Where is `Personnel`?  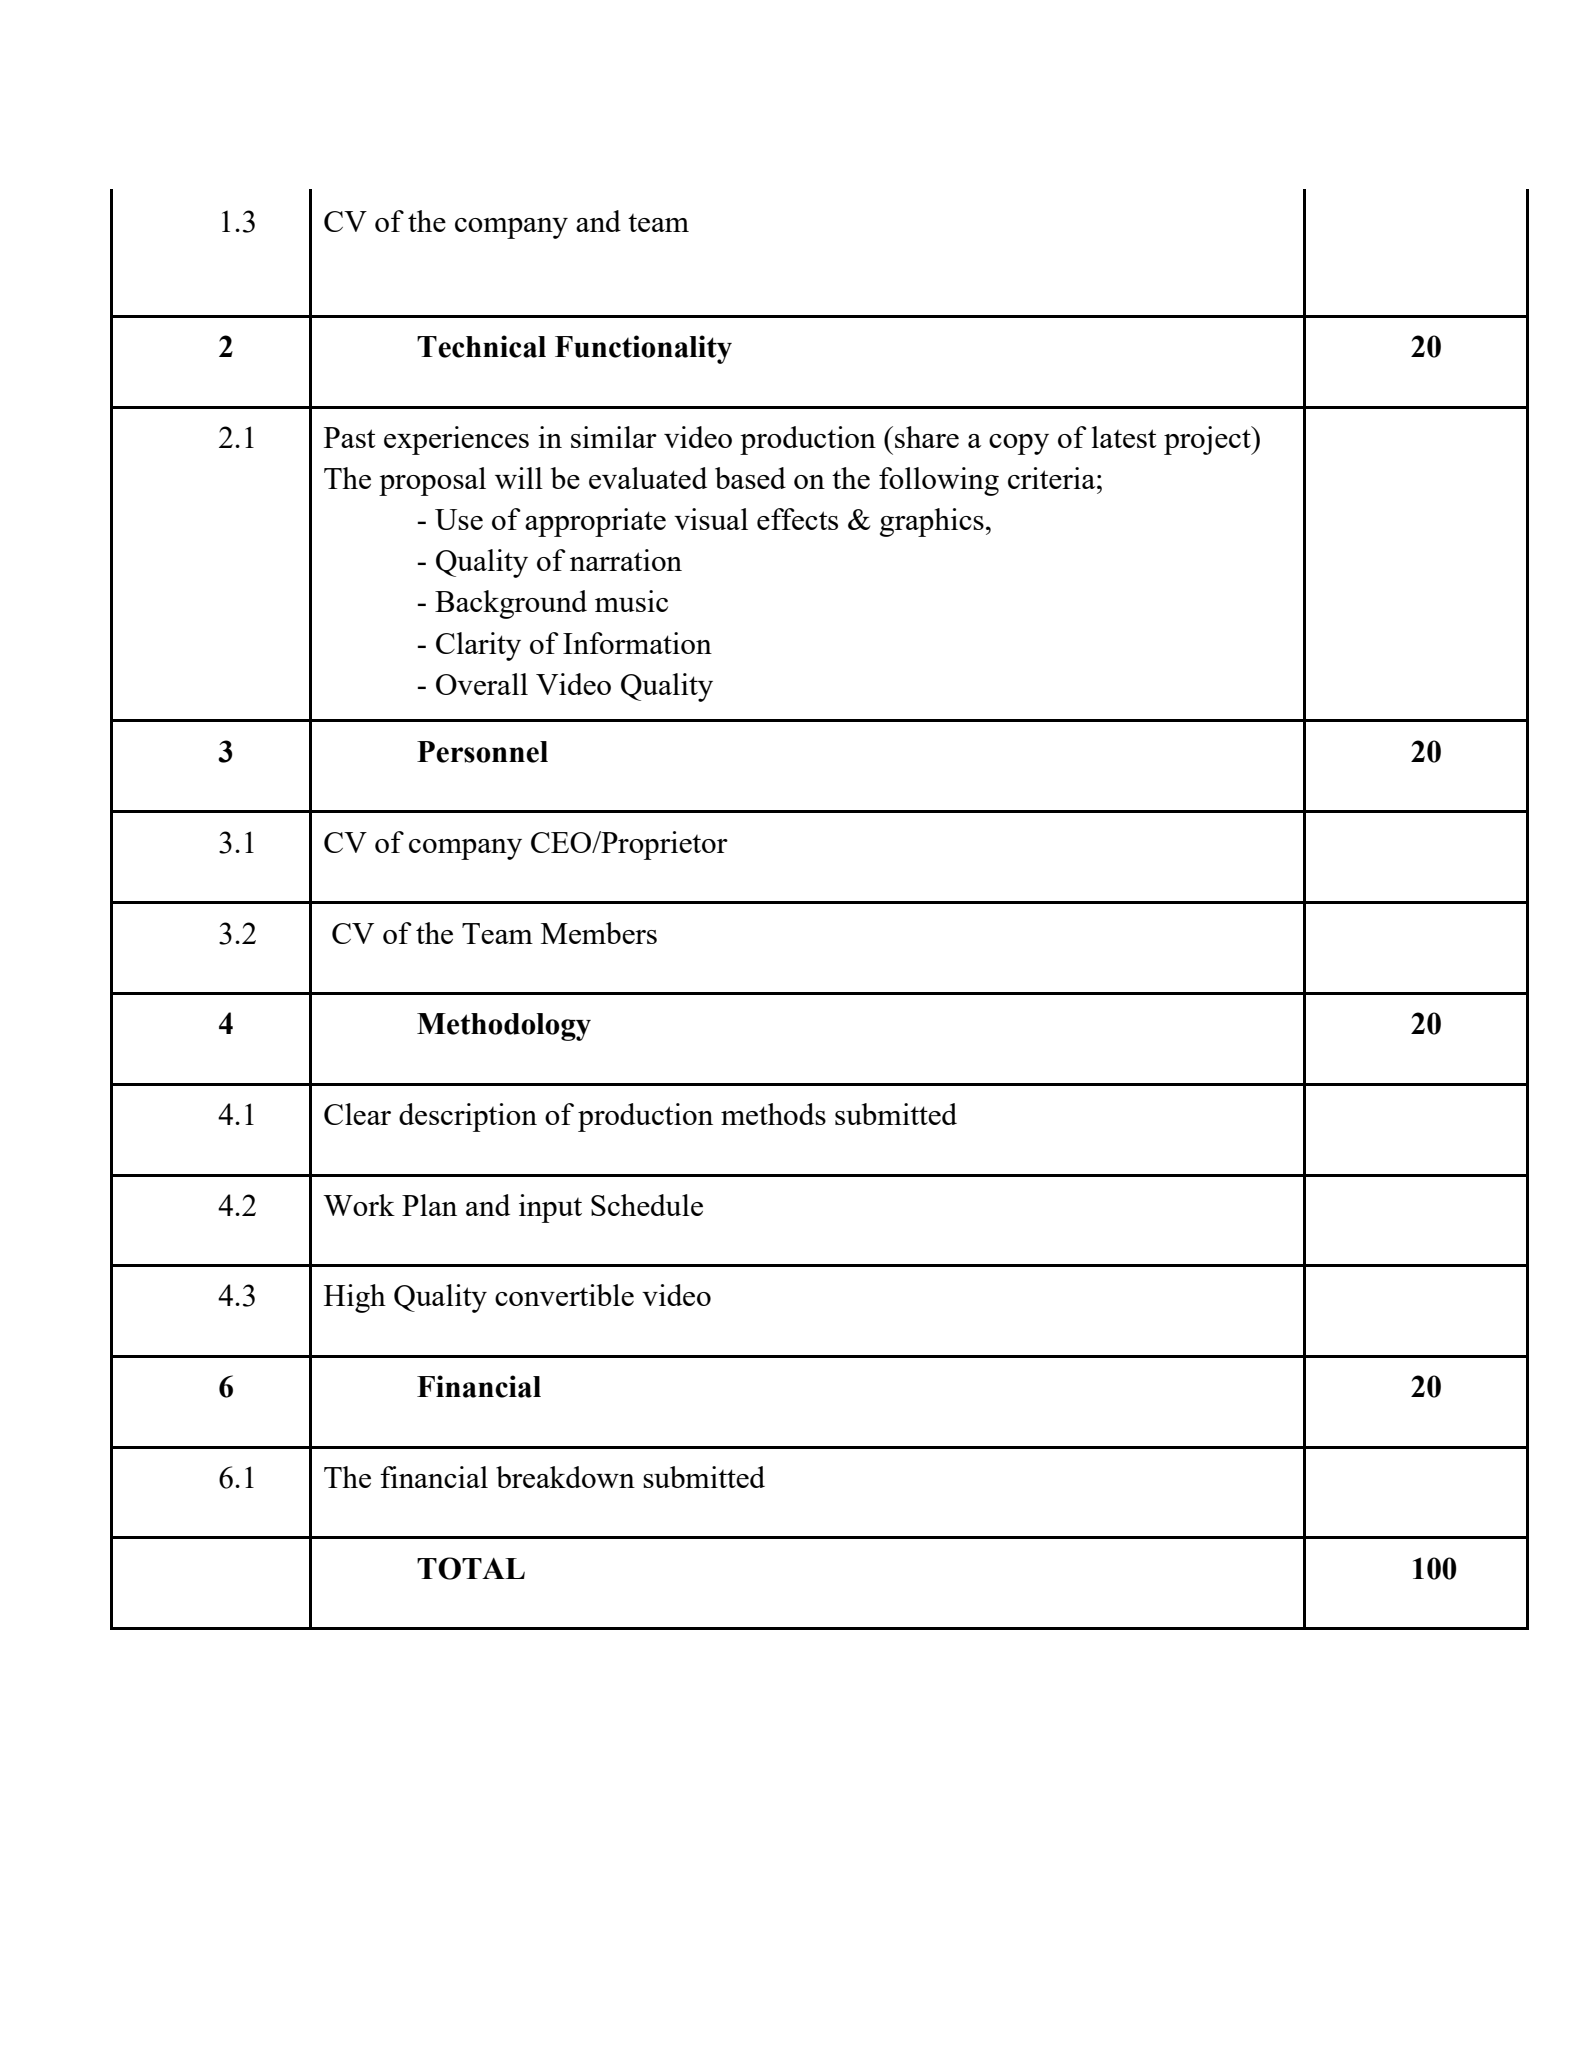 Personnel is located at coordinates (482, 752).
